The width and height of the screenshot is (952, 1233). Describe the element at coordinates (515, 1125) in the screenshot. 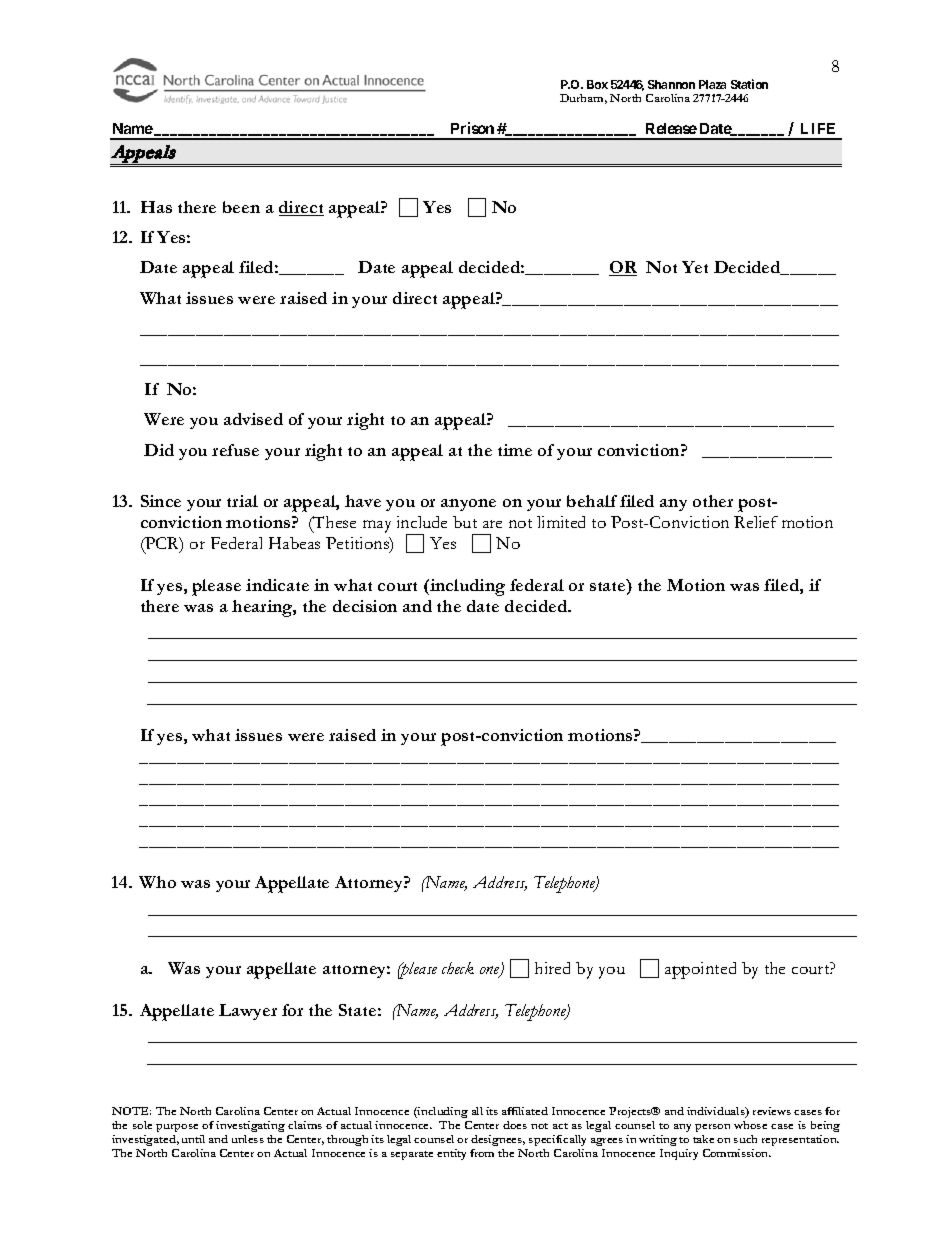

I see `does` at that location.
